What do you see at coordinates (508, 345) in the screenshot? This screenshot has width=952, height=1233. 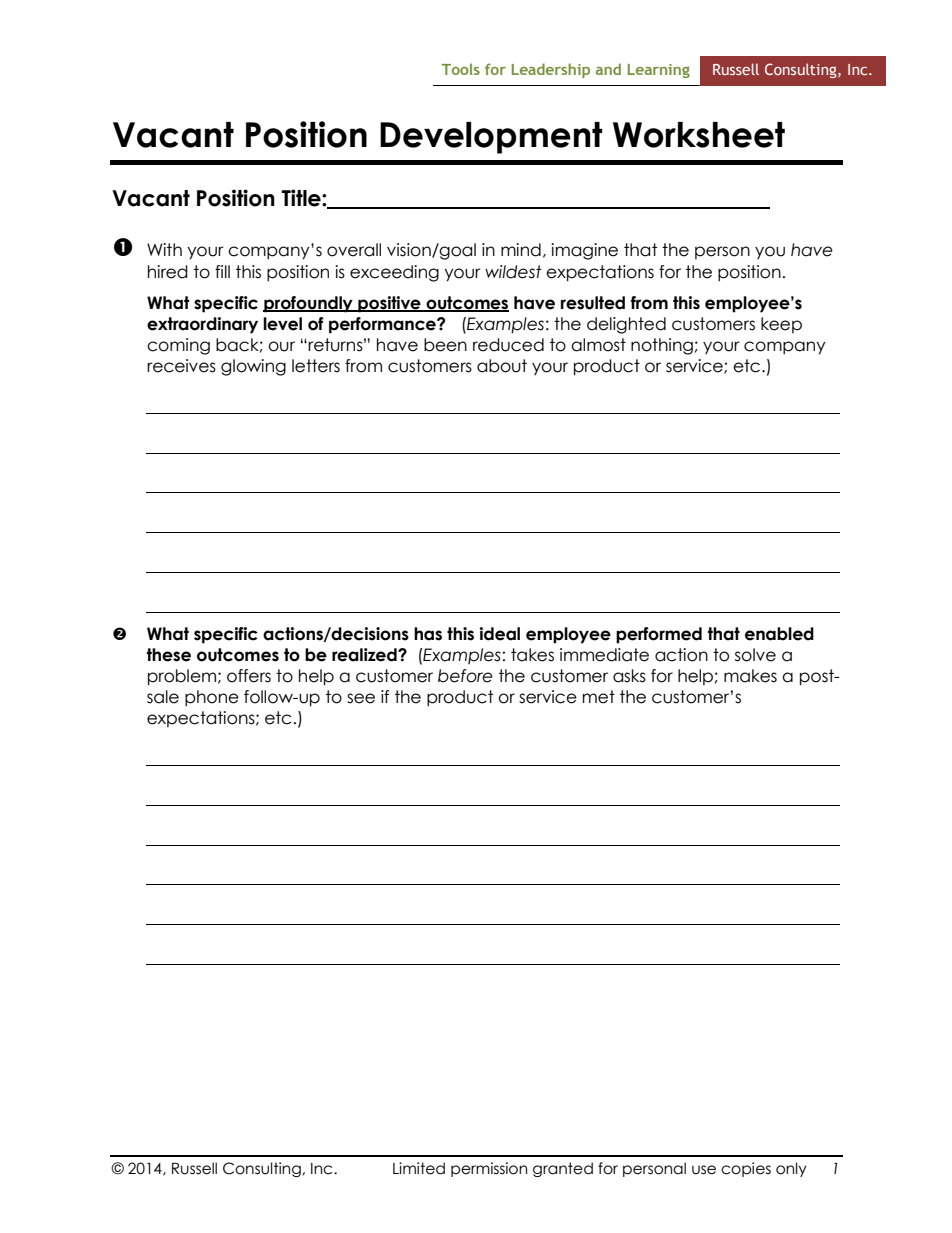 I see `reduced` at bounding box center [508, 345].
